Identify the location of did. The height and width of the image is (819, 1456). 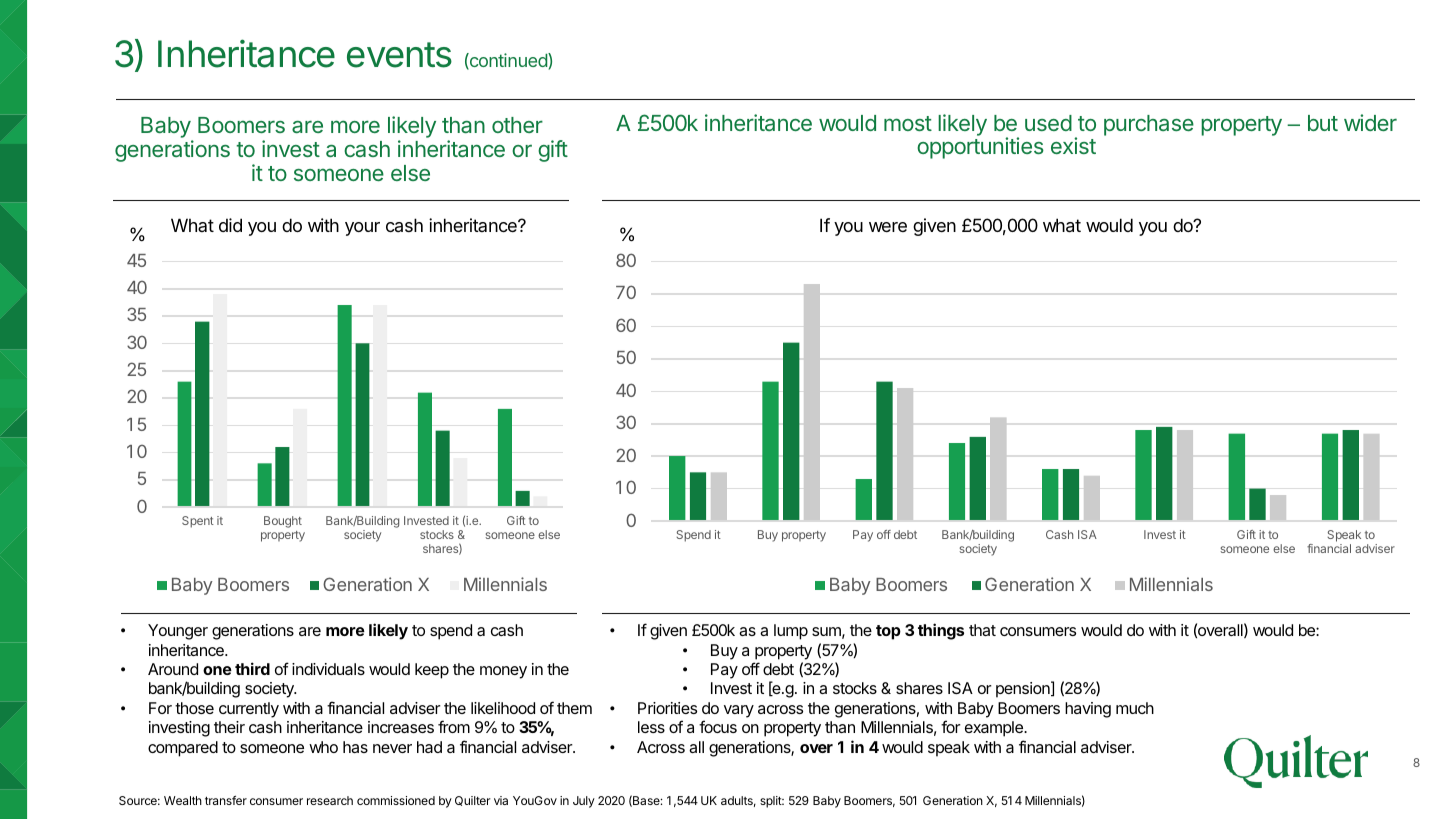
(230, 225).
